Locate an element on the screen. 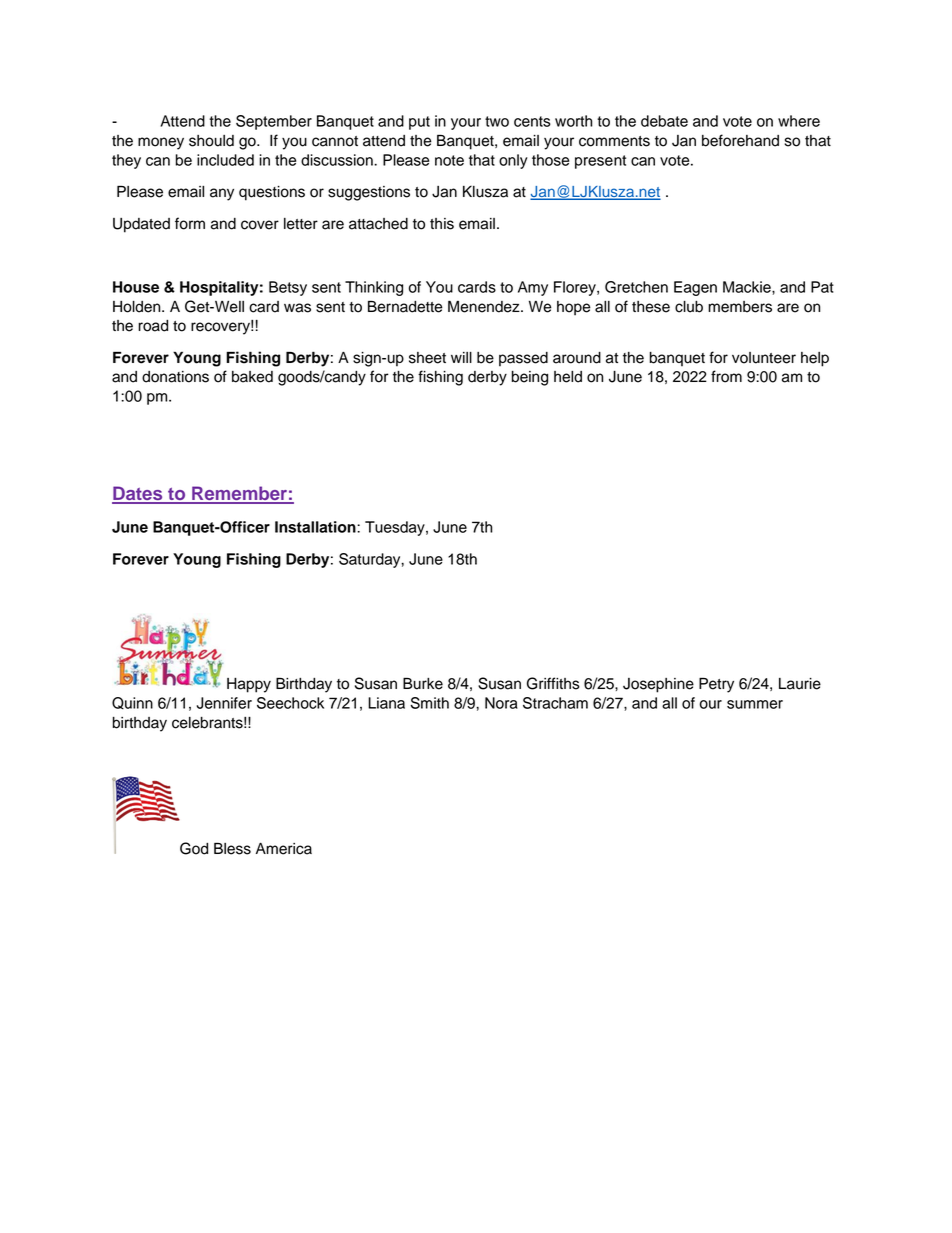 This screenshot has width=952, height=1233. Laurie is located at coordinates (800, 684).
